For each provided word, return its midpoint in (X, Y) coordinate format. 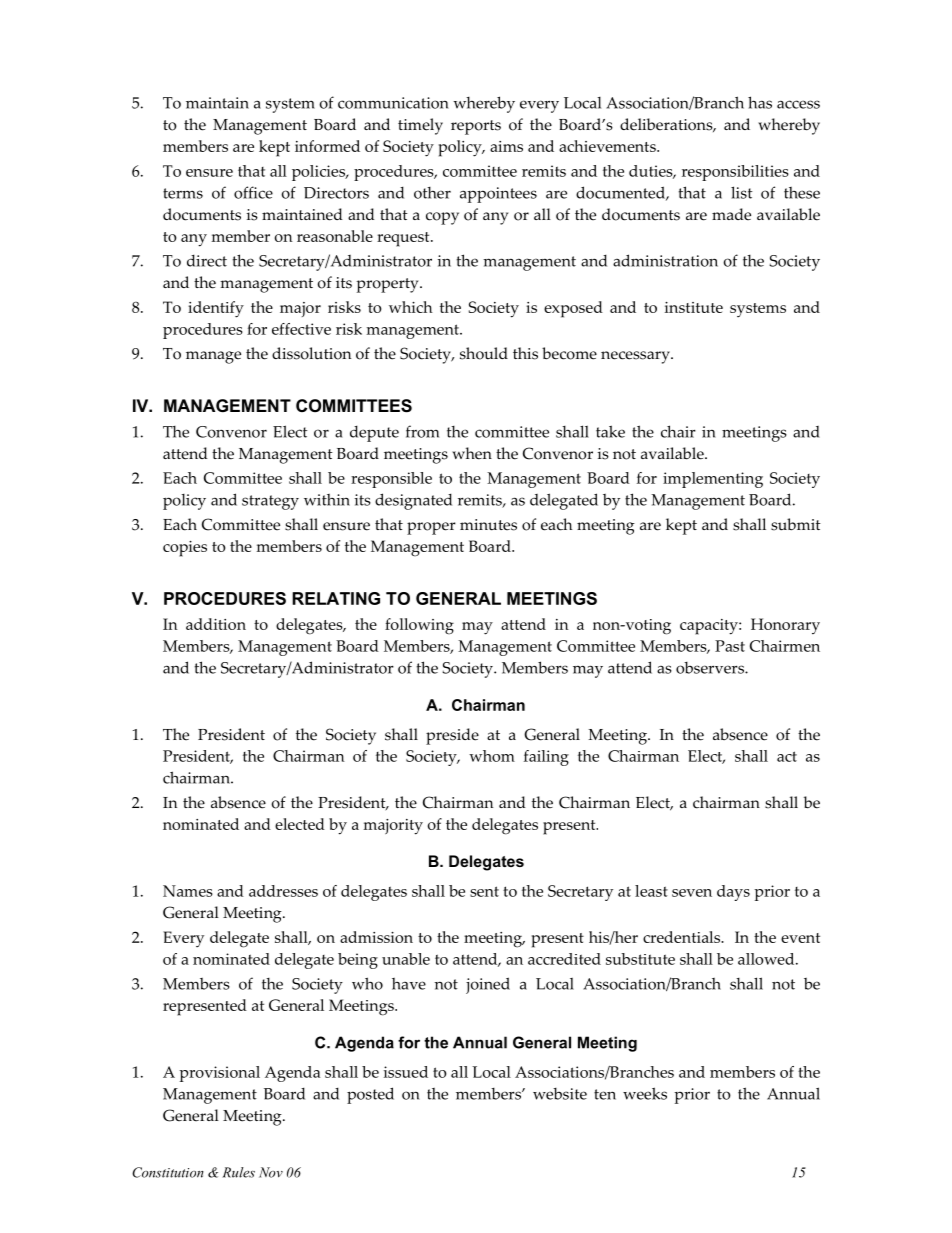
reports (476, 127)
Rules (238, 1172)
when (472, 453)
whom (492, 756)
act (787, 756)
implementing (713, 480)
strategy (270, 502)
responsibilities (735, 173)
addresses (283, 891)
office (253, 192)
